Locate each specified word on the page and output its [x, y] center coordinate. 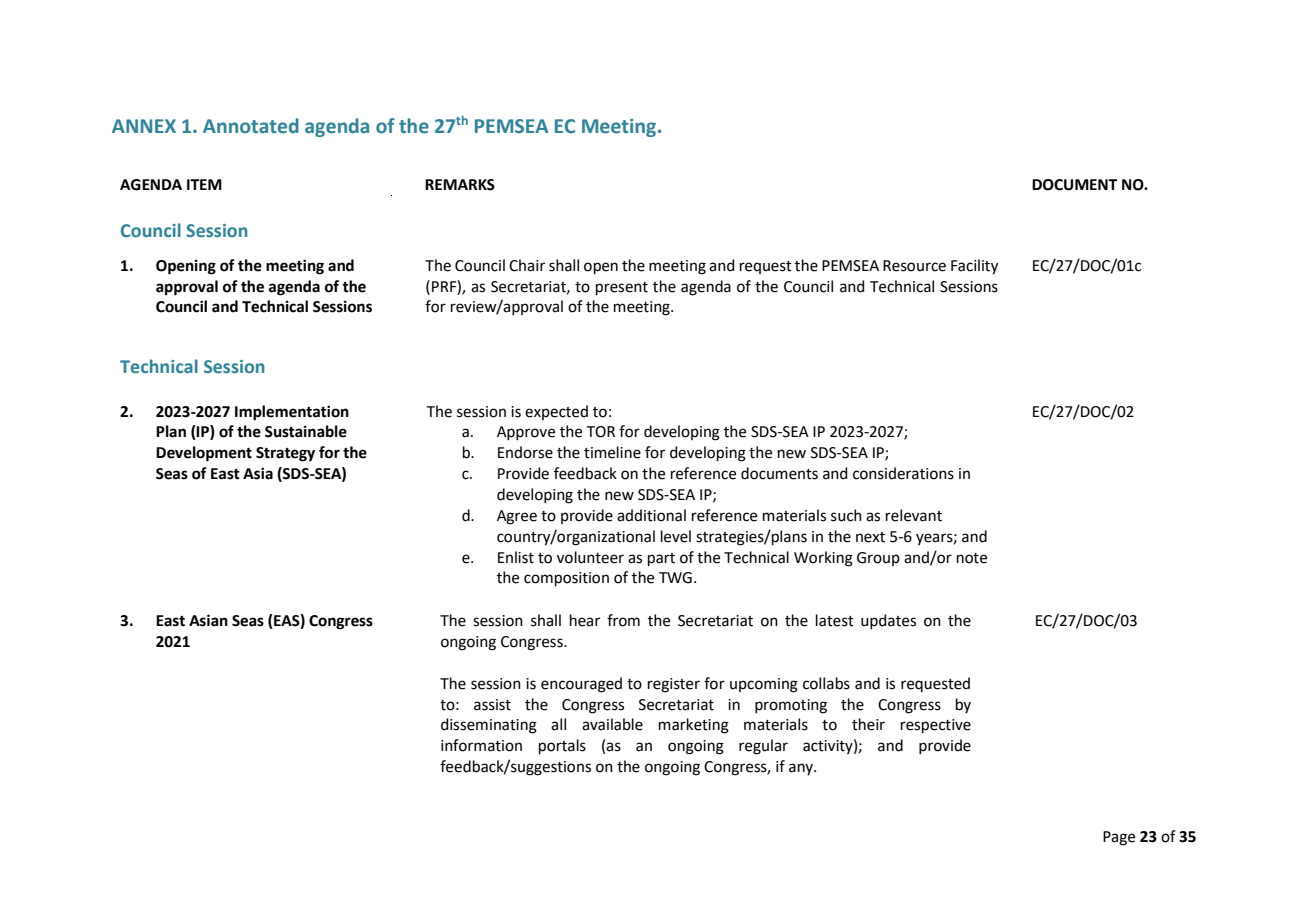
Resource [914, 266]
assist [492, 705]
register [674, 685]
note [972, 558]
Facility [974, 267]
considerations [903, 473]
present [622, 288]
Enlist [516, 557]
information [481, 745]
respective [936, 726]
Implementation [292, 413]
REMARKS [460, 185]
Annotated [251, 126]
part [661, 559]
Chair [527, 265]
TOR [601, 432]
